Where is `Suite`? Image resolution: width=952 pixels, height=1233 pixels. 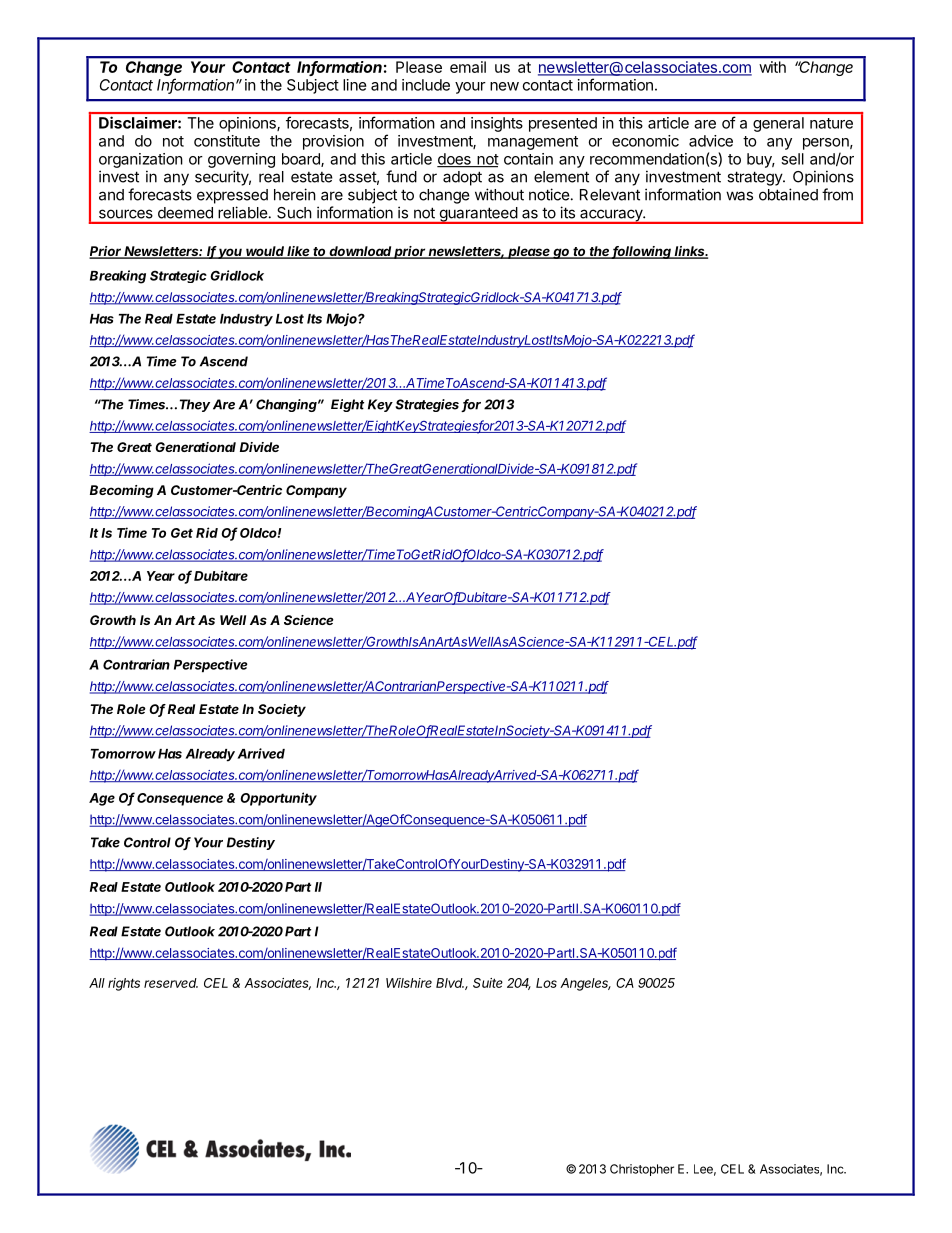
Suite is located at coordinates (488, 983).
